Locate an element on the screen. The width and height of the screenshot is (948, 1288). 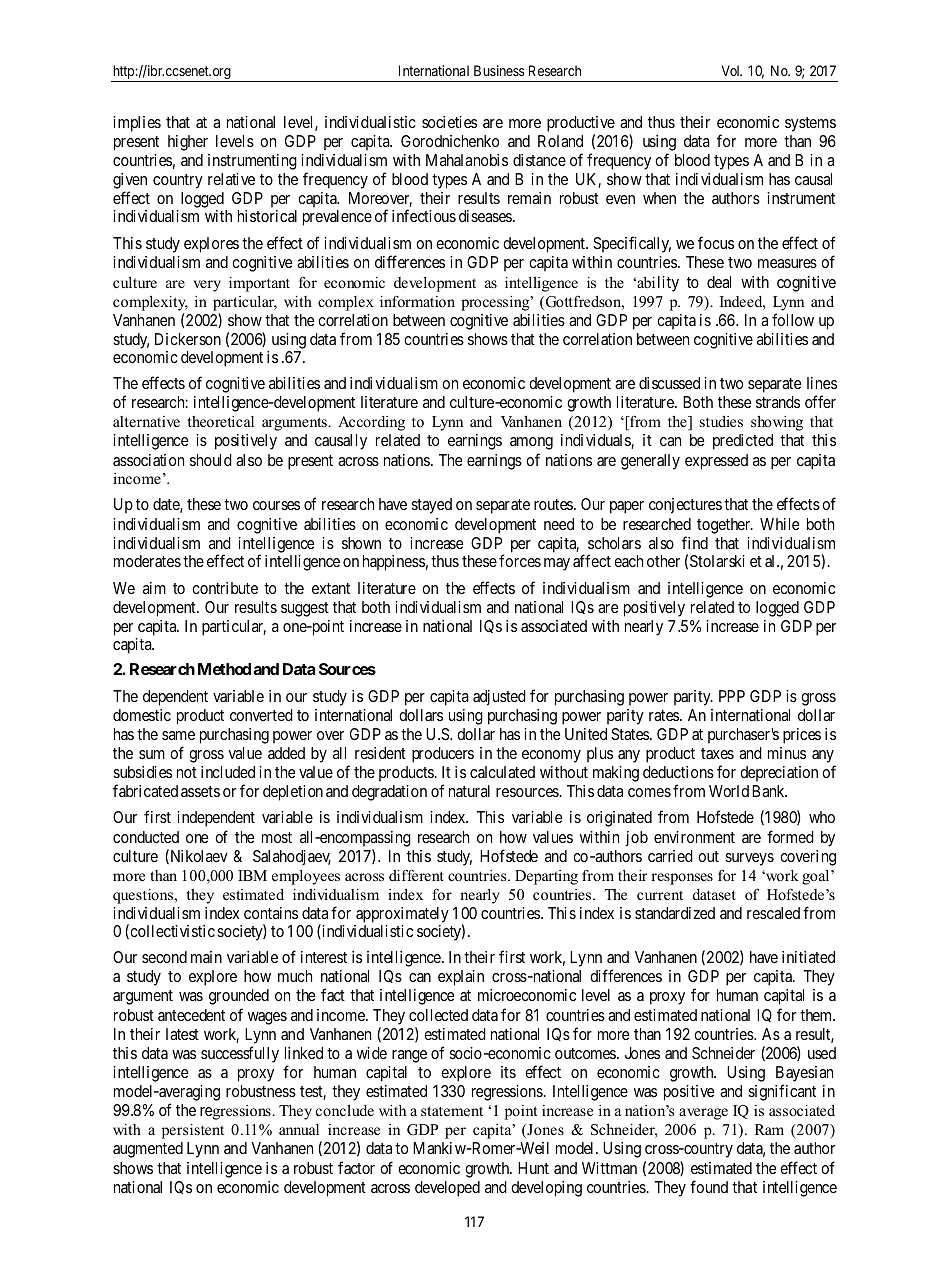
together is located at coordinates (725, 526).
